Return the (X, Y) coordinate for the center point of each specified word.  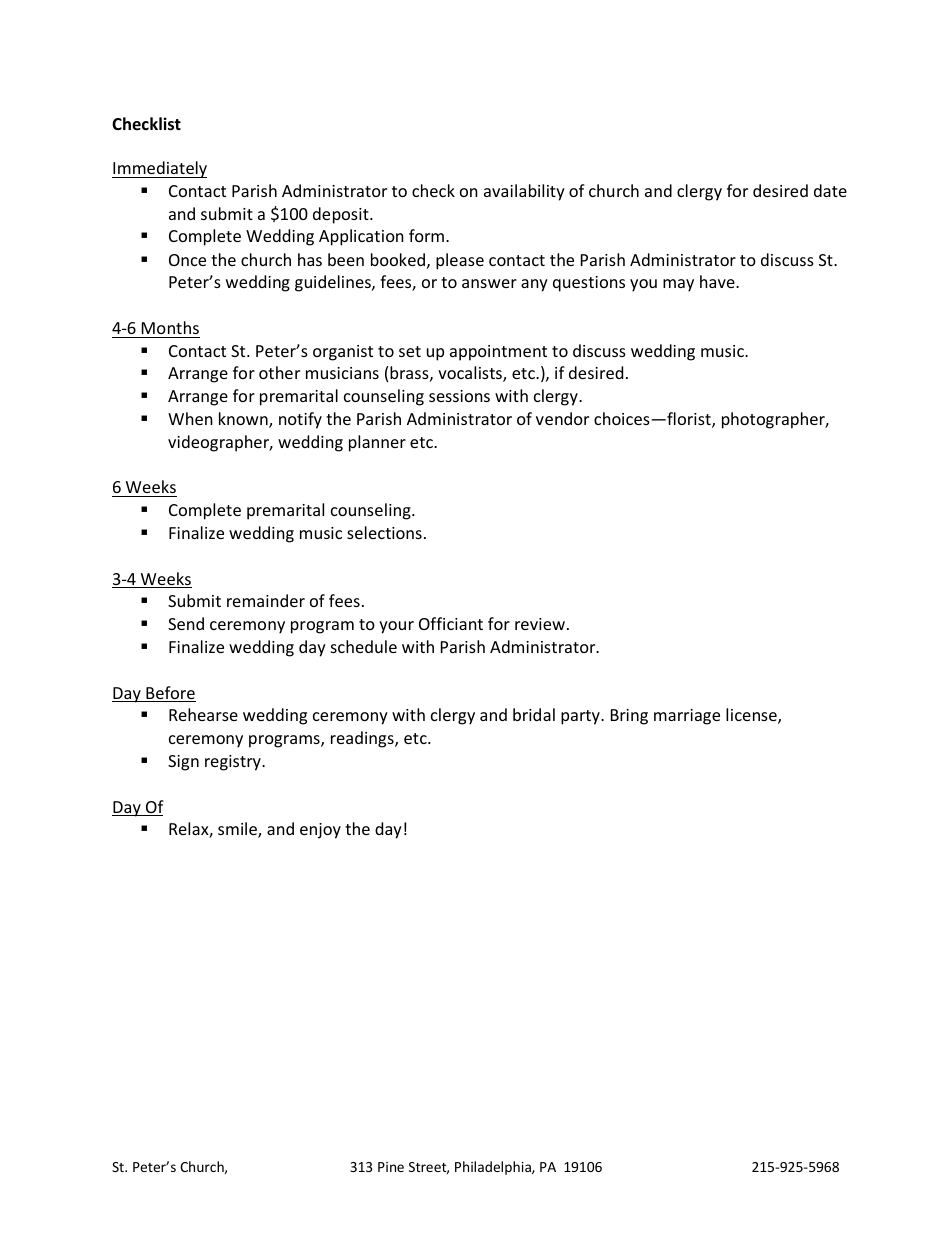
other (279, 372)
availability (524, 192)
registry (234, 763)
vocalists (471, 374)
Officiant (451, 623)
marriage (687, 717)
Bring (629, 717)
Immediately (159, 169)
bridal (534, 714)
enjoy (320, 831)
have (718, 281)
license (752, 716)
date (830, 190)
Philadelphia (494, 1168)
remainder (266, 600)
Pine (391, 1167)
